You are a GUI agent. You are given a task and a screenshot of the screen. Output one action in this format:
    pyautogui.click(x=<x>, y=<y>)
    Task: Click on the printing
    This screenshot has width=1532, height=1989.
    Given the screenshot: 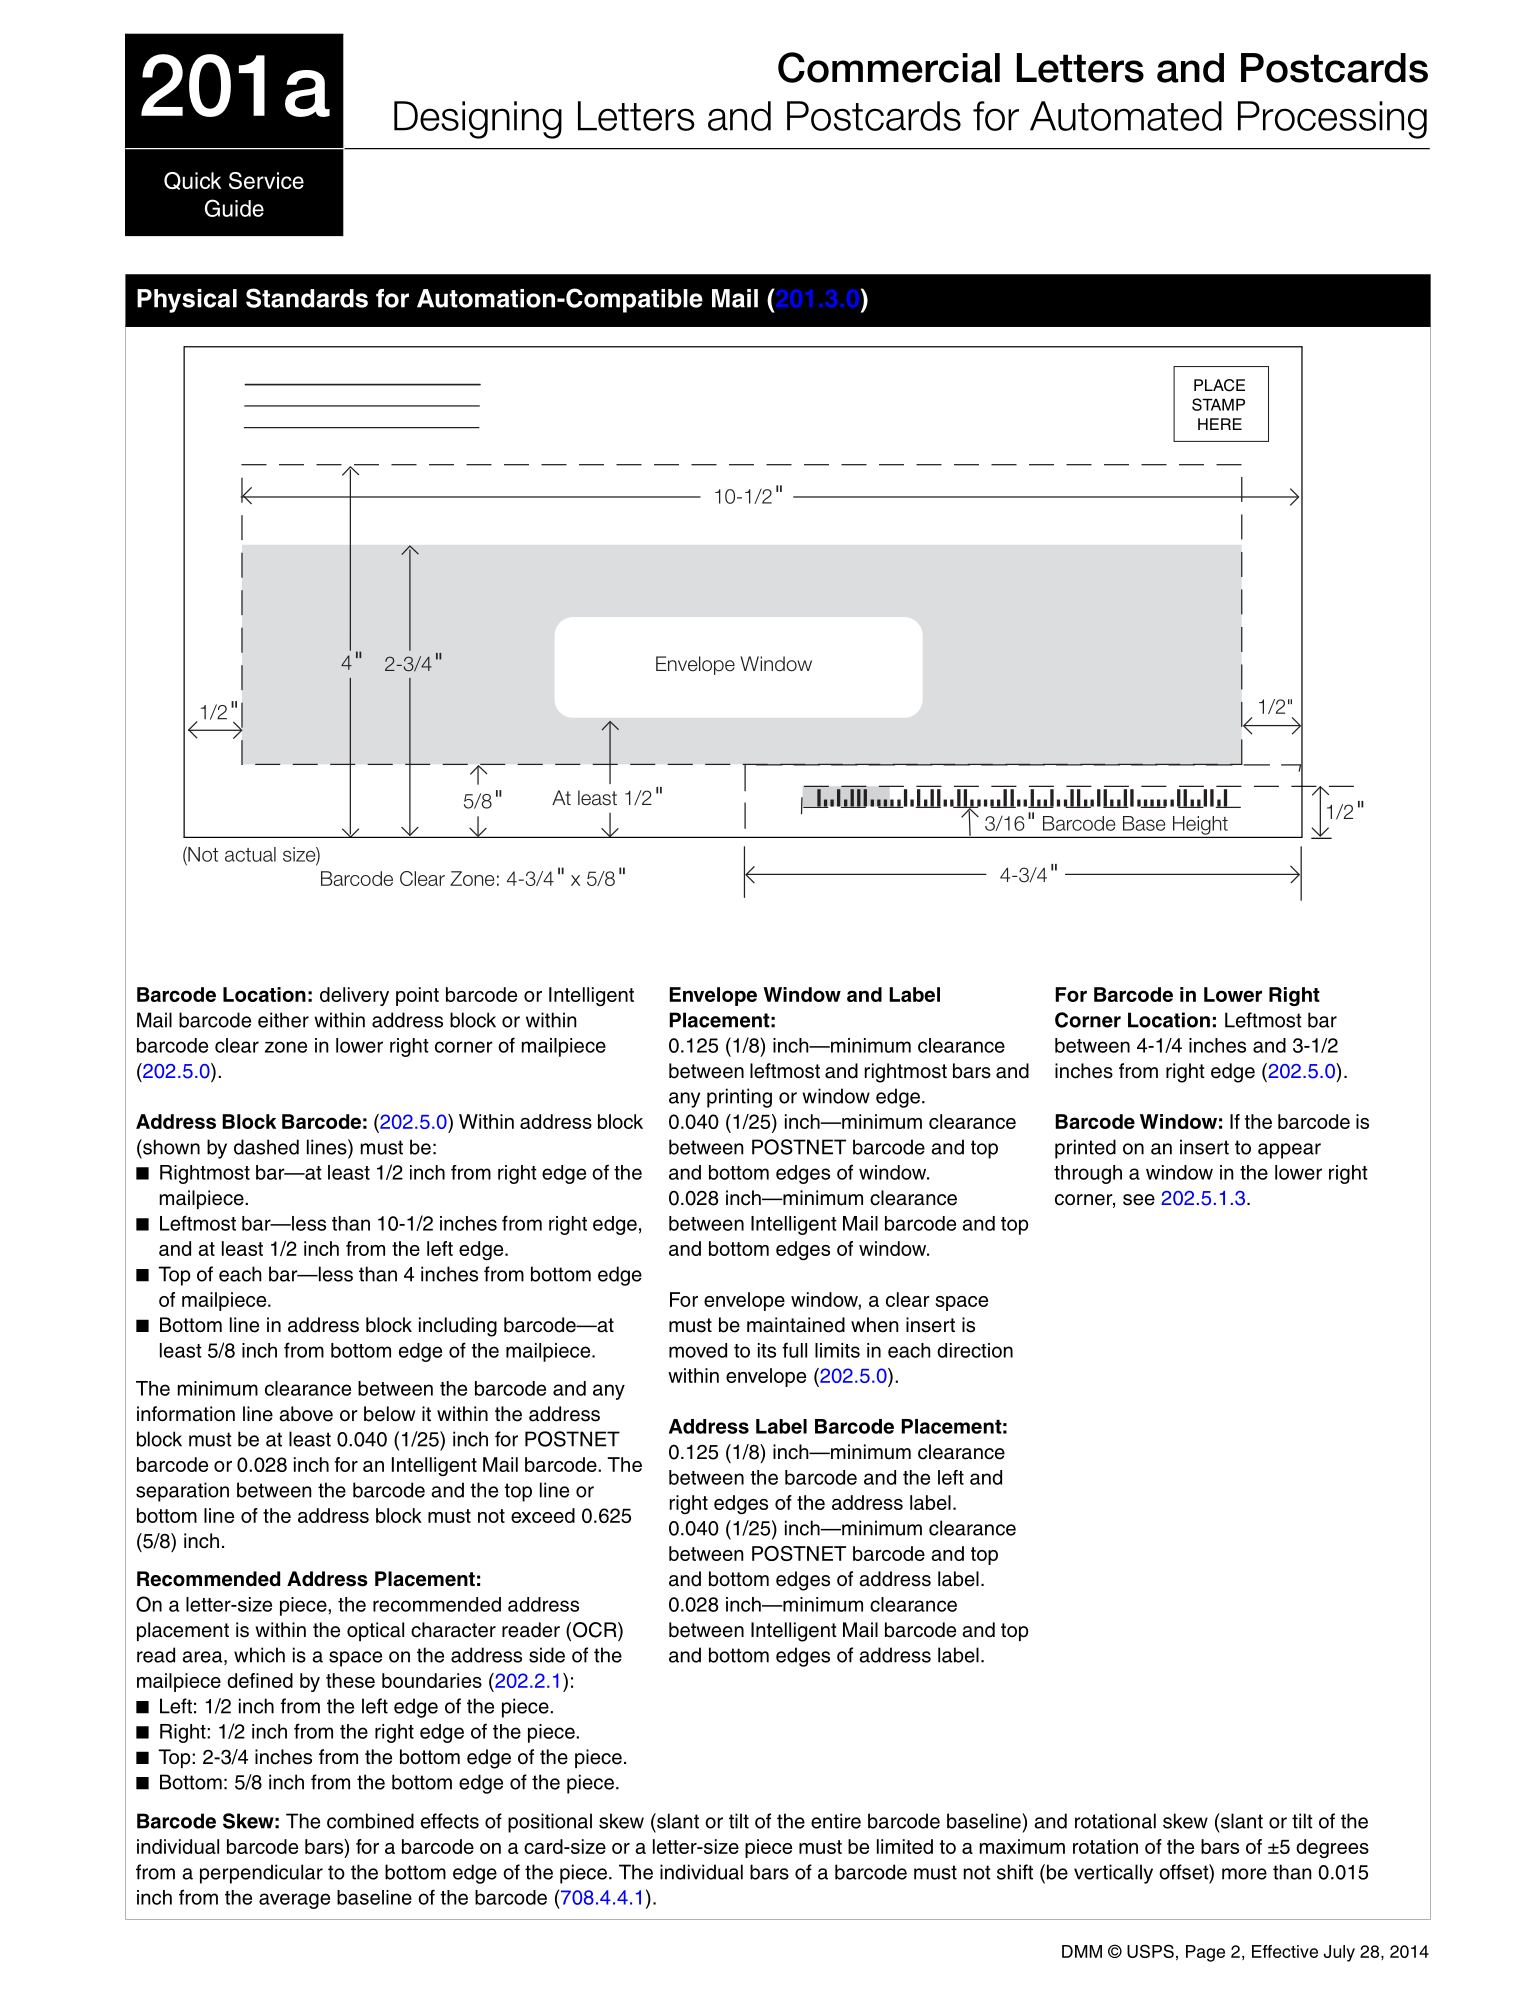 What is the action you would take?
    pyautogui.click(x=739, y=1098)
